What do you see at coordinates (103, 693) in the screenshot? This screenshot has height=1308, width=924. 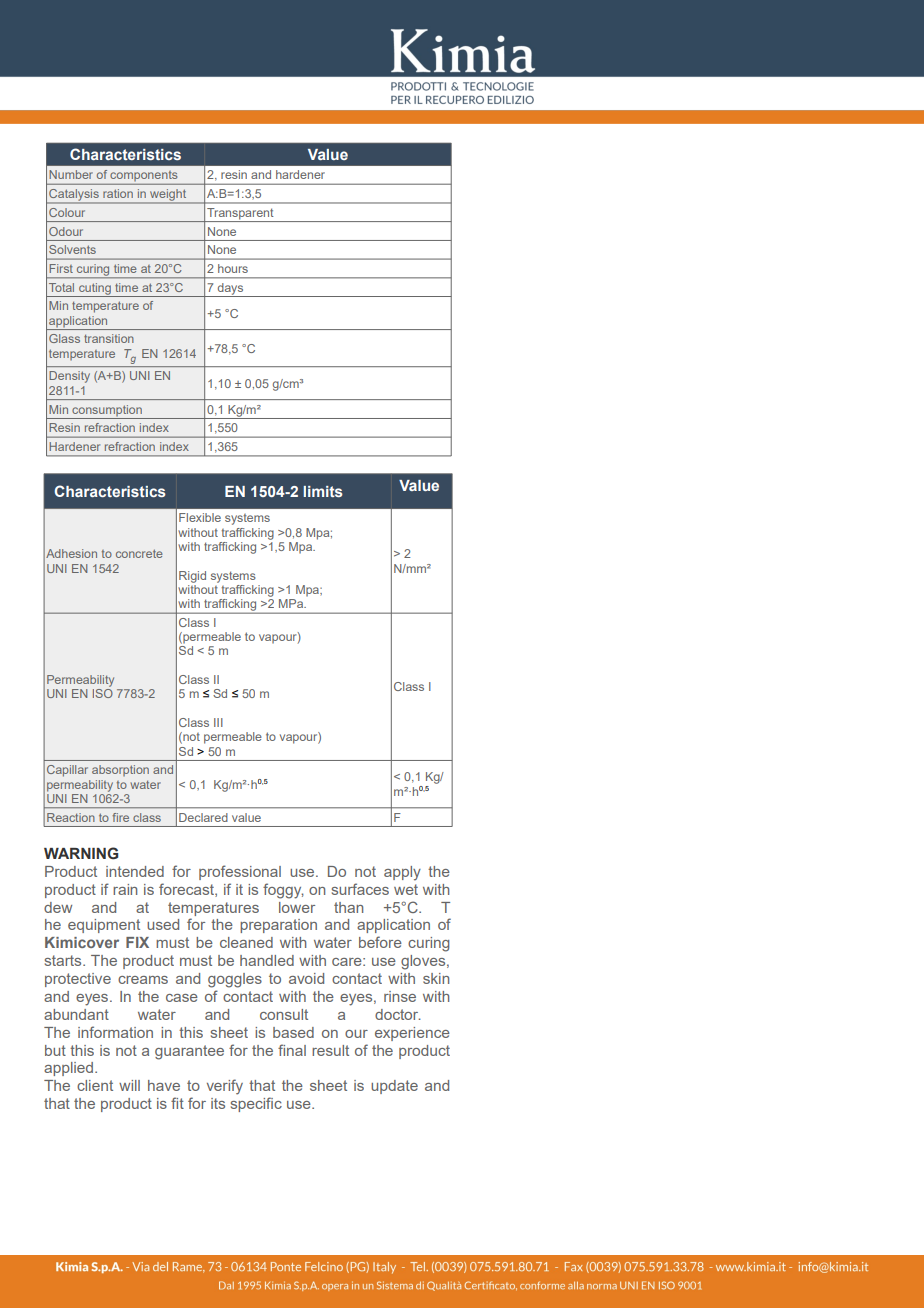 I see `ISO` at bounding box center [103, 693].
